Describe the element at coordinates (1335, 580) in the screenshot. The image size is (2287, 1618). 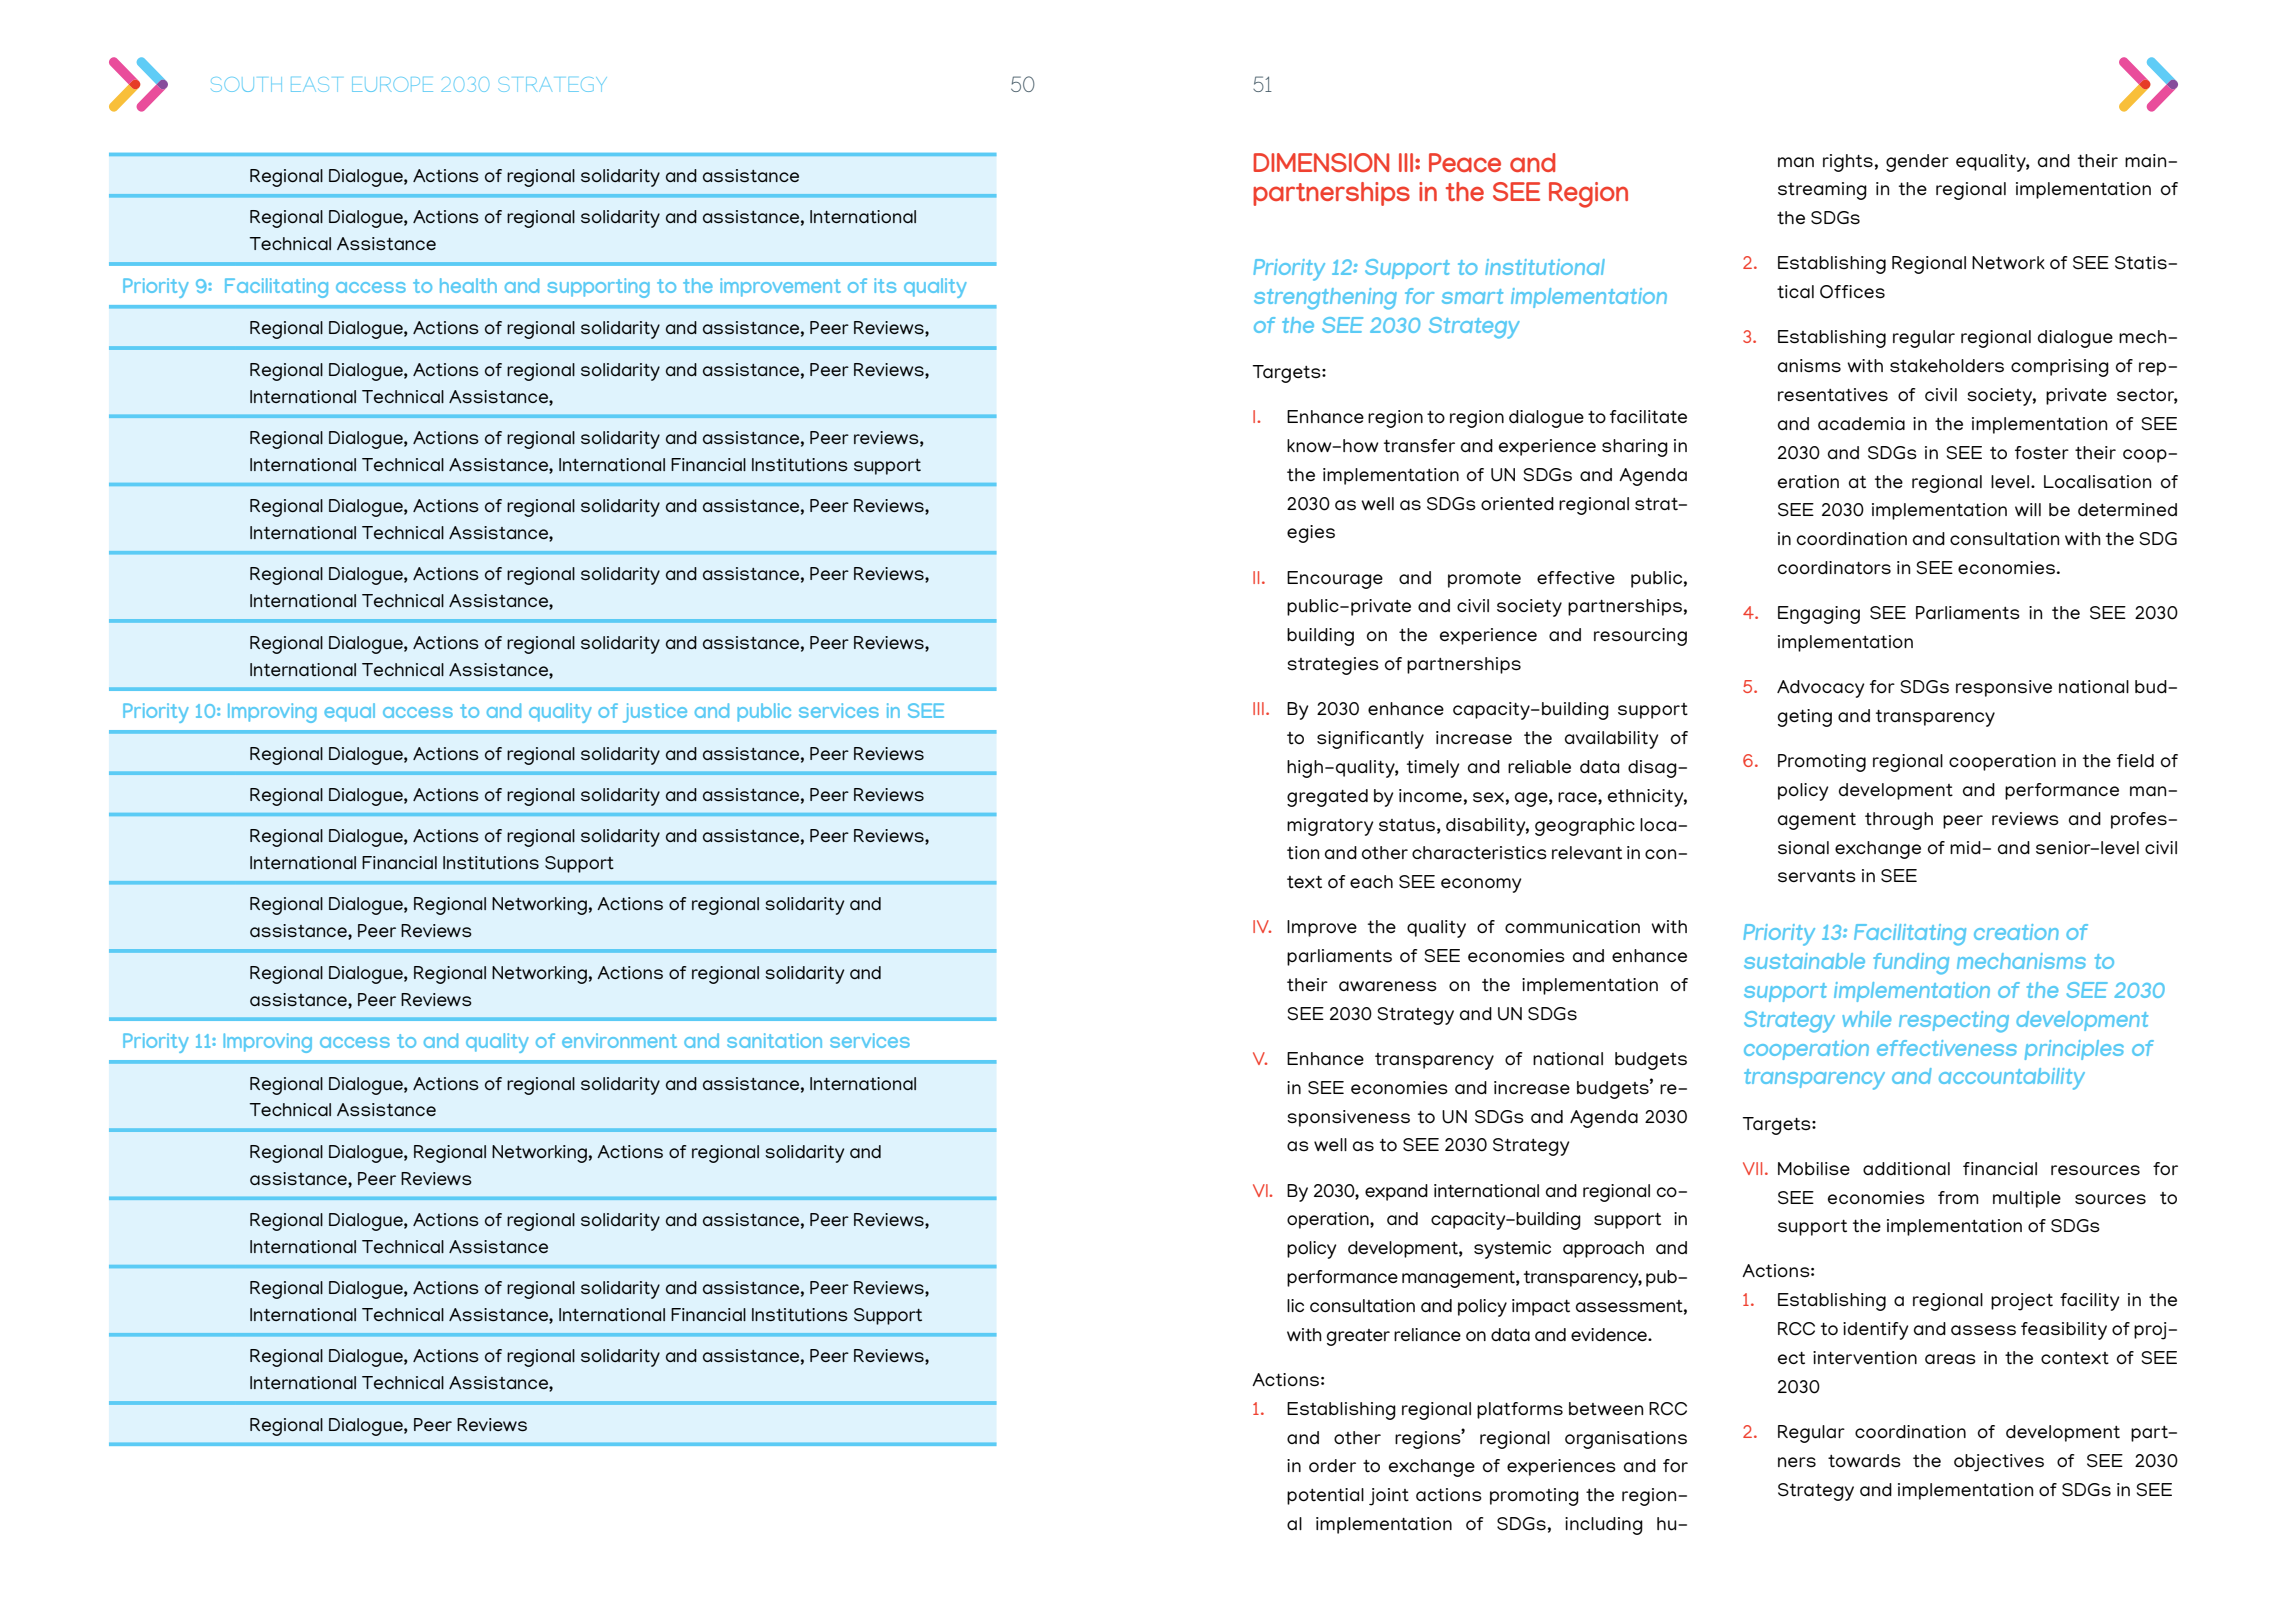
I see `Encourage` at that location.
